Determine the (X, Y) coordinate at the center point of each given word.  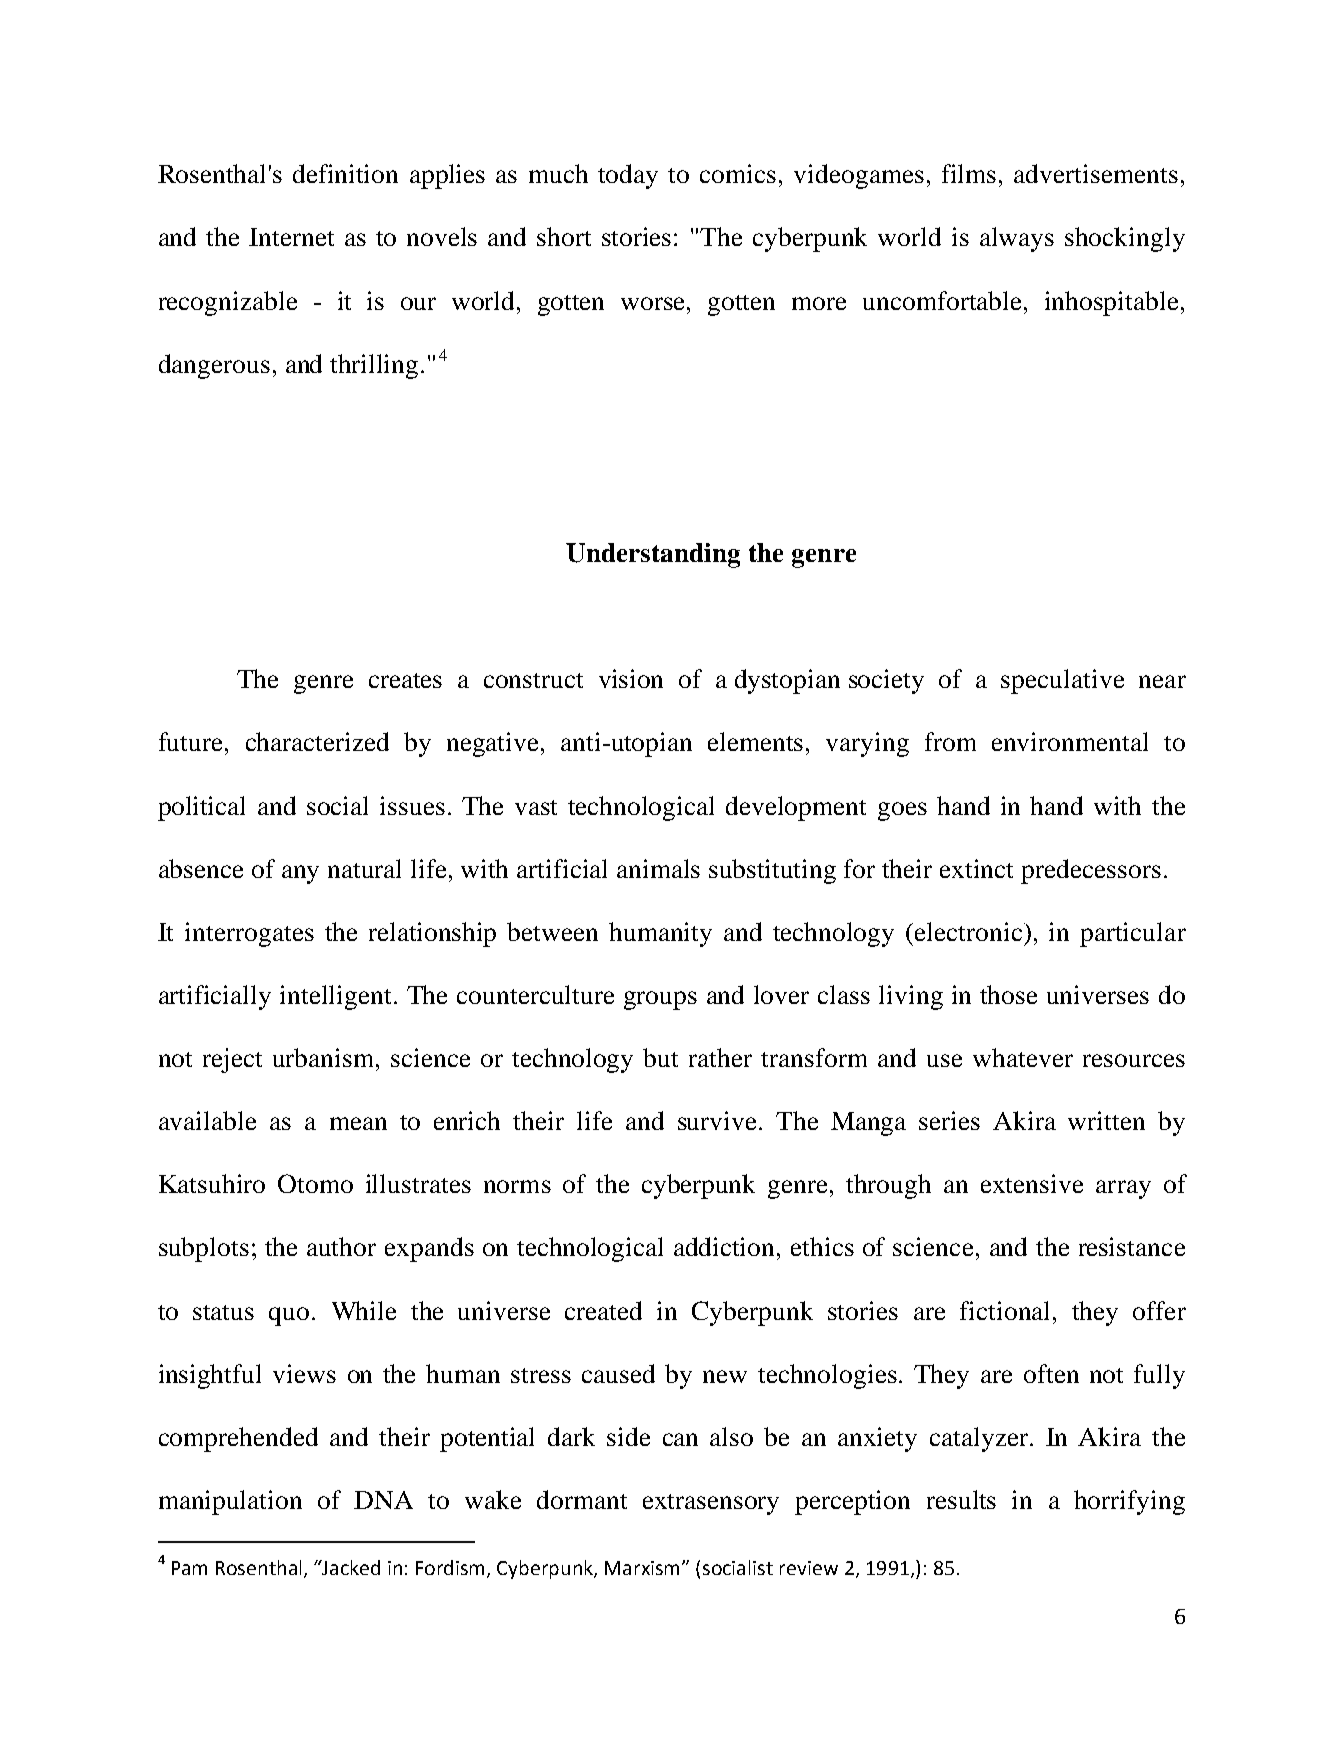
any (300, 874)
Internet (291, 237)
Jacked (350, 1567)
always (1017, 239)
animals (658, 868)
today (628, 176)
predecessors (1091, 871)
